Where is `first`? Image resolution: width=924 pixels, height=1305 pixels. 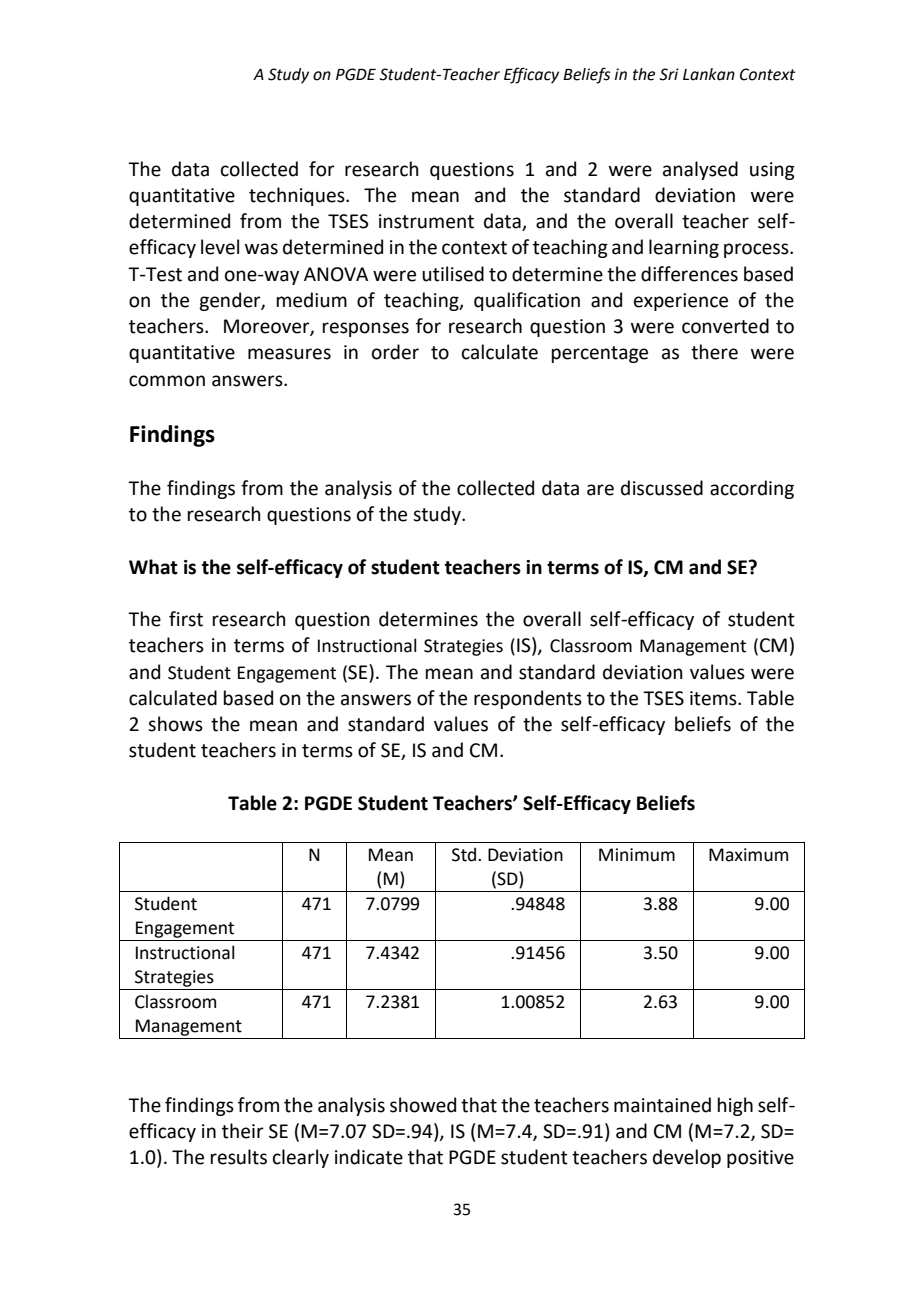
first is located at coordinates (186, 619).
